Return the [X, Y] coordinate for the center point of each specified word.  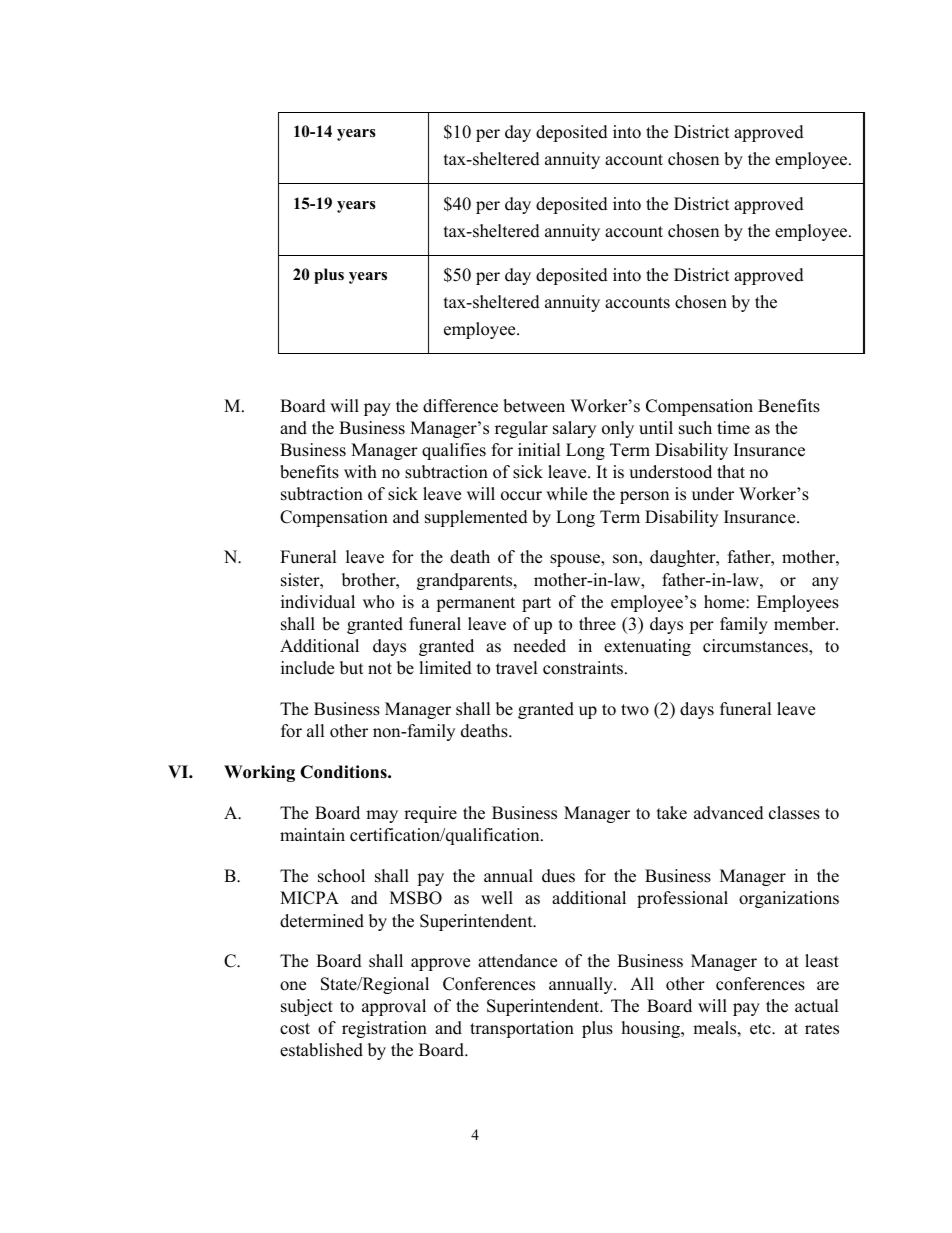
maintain [312, 834]
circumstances [756, 647]
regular [521, 429]
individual [318, 602]
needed [539, 646]
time [733, 428]
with [360, 471]
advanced [729, 813]
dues [558, 876]
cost [295, 1029]
